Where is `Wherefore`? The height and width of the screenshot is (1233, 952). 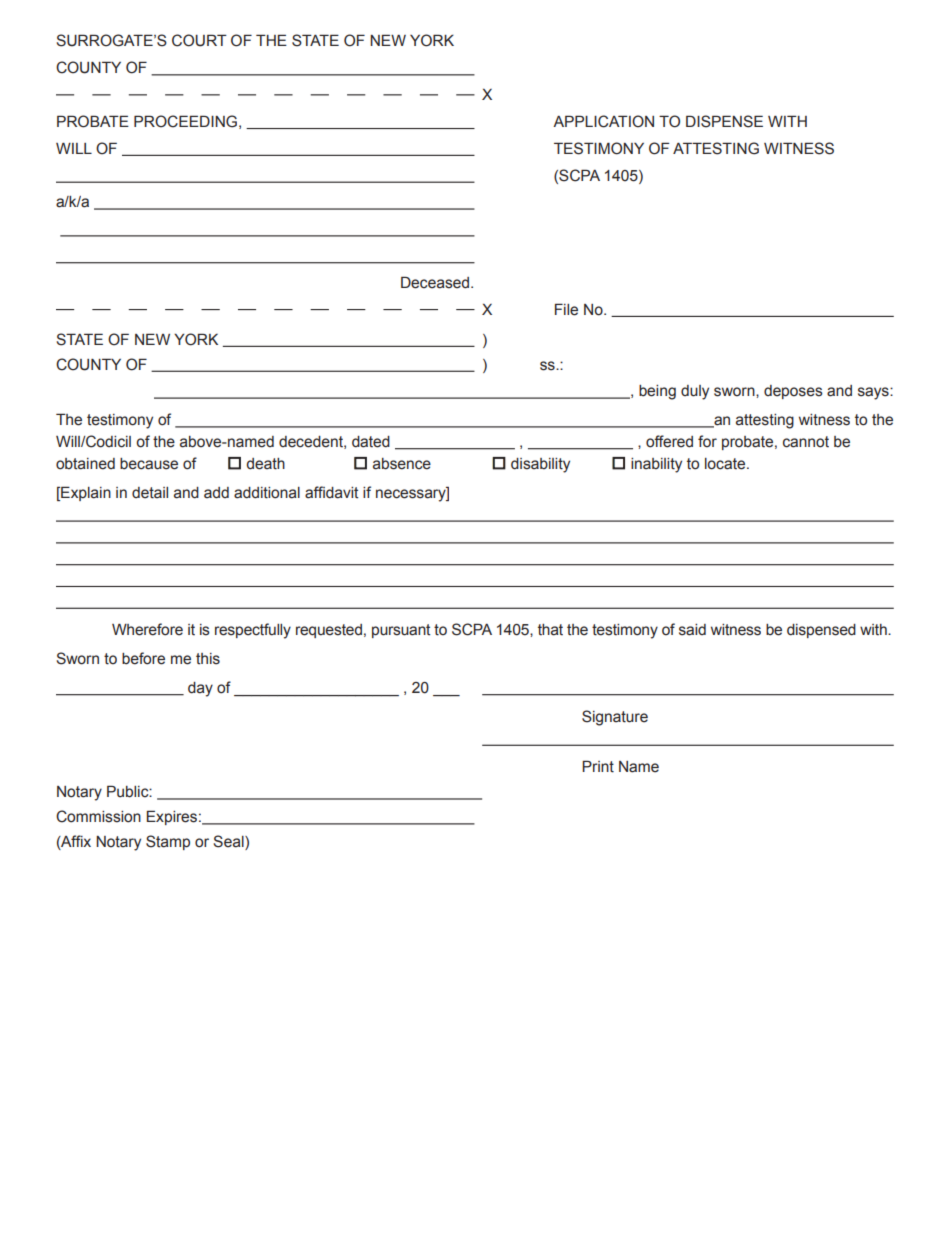 Wherefore is located at coordinates (147, 629).
